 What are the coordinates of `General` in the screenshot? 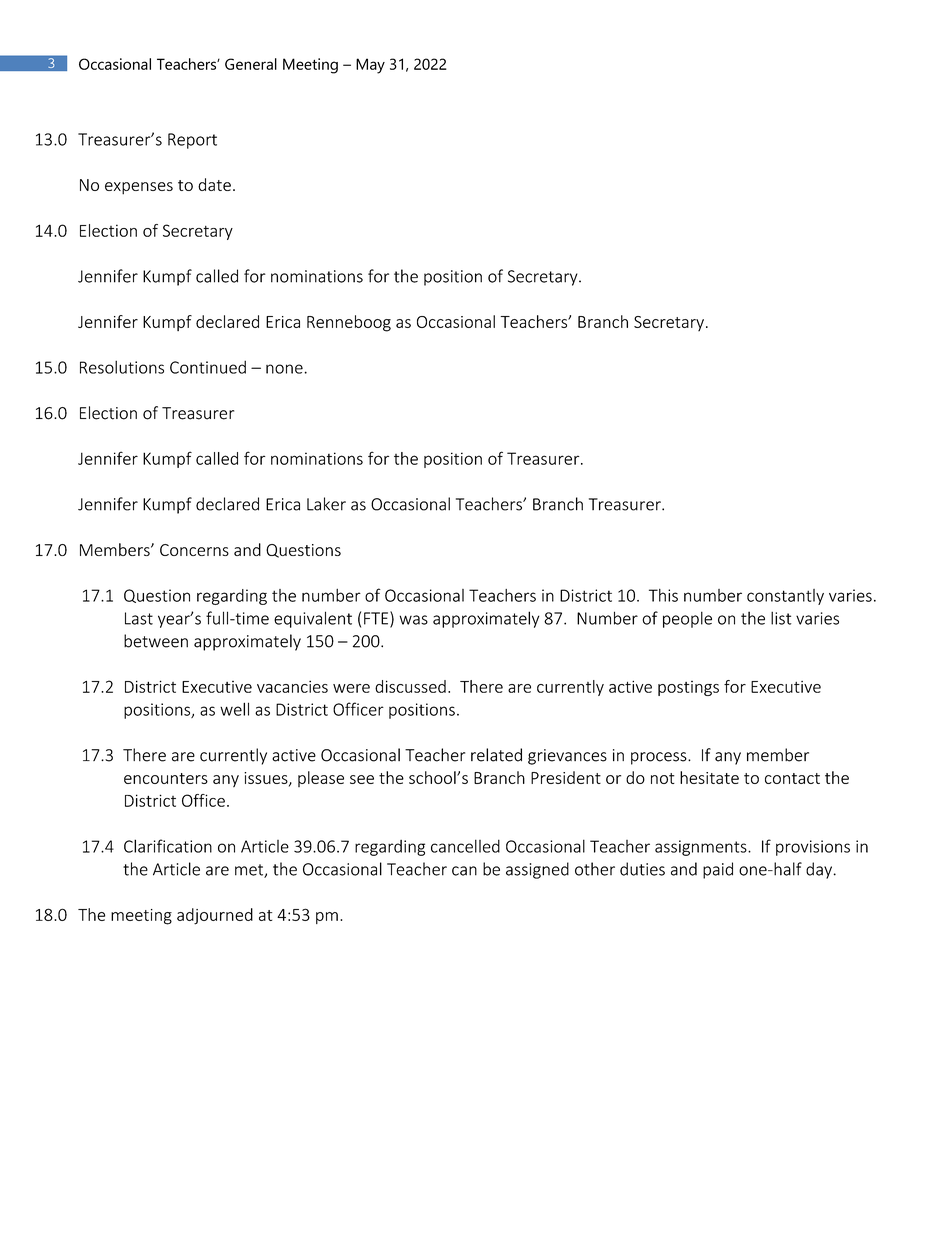 It's located at (251, 64).
